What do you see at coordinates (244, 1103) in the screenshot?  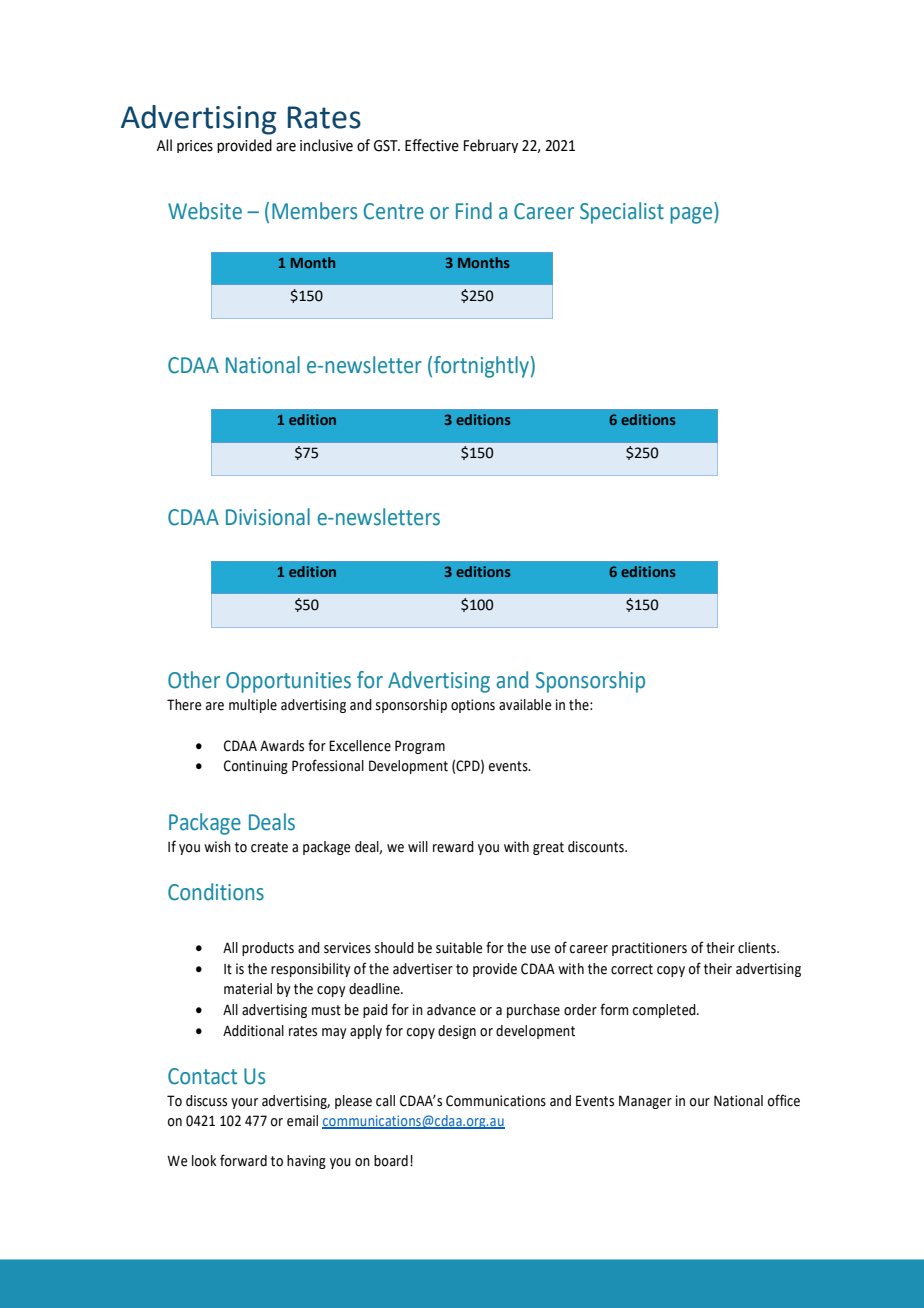 I see `your` at bounding box center [244, 1103].
